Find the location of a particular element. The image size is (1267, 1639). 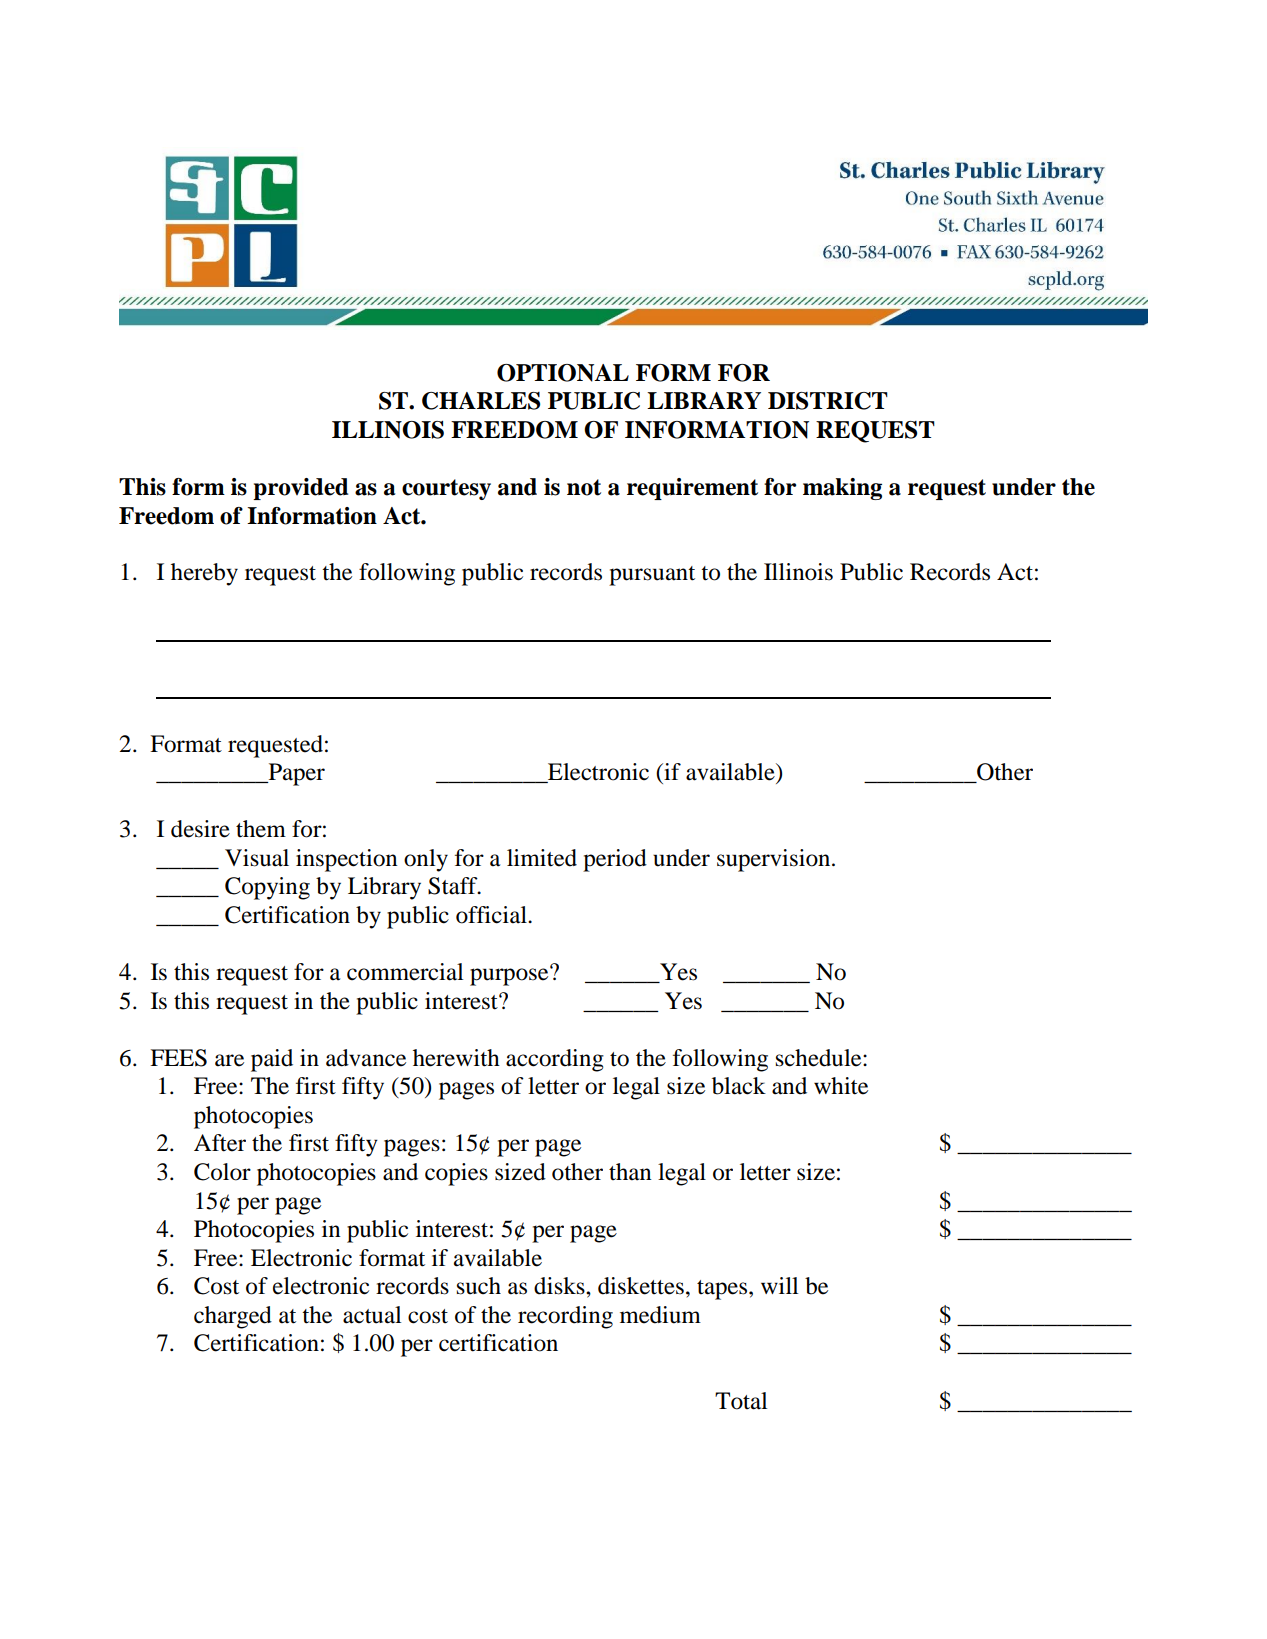

supervision is located at coordinates (775, 860).
